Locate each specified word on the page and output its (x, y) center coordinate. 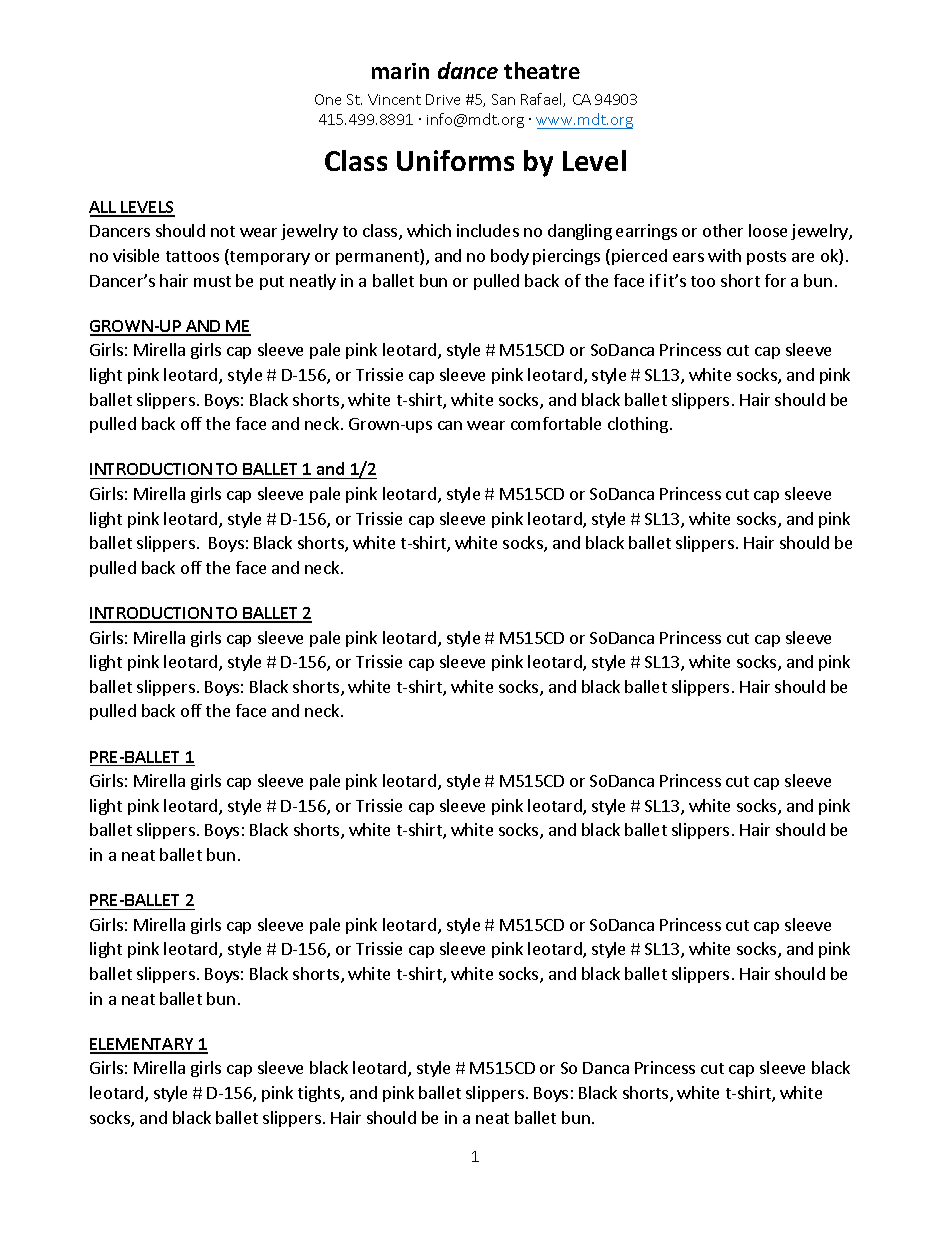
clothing (638, 425)
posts (766, 258)
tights (320, 1094)
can (450, 425)
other (723, 230)
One (328, 99)
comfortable (556, 423)
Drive (443, 99)
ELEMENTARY (143, 1045)
